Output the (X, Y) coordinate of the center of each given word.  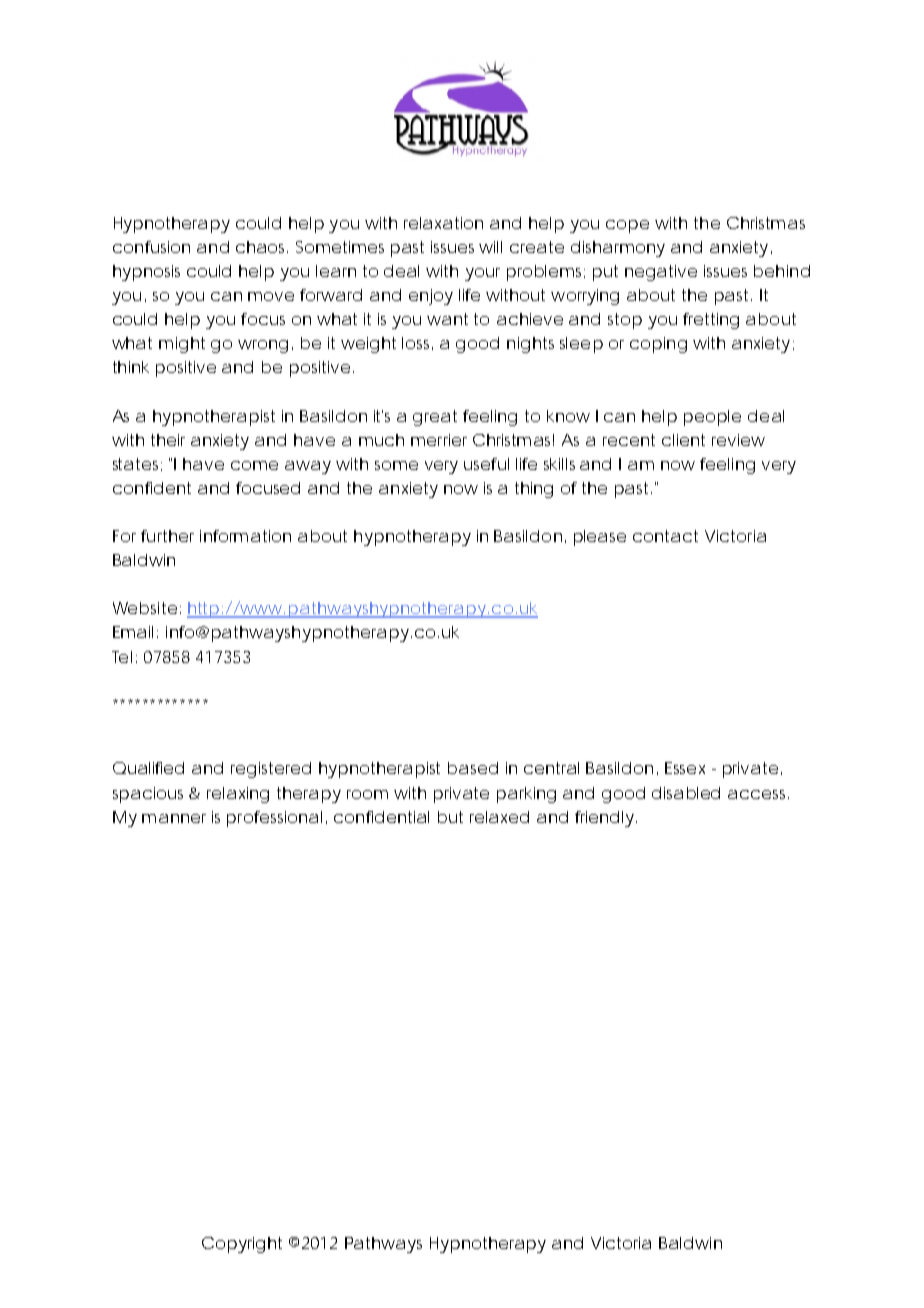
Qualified (148, 768)
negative (661, 273)
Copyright (242, 1245)
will (490, 247)
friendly (606, 819)
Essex (685, 768)
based (473, 768)
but (450, 817)
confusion (151, 247)
